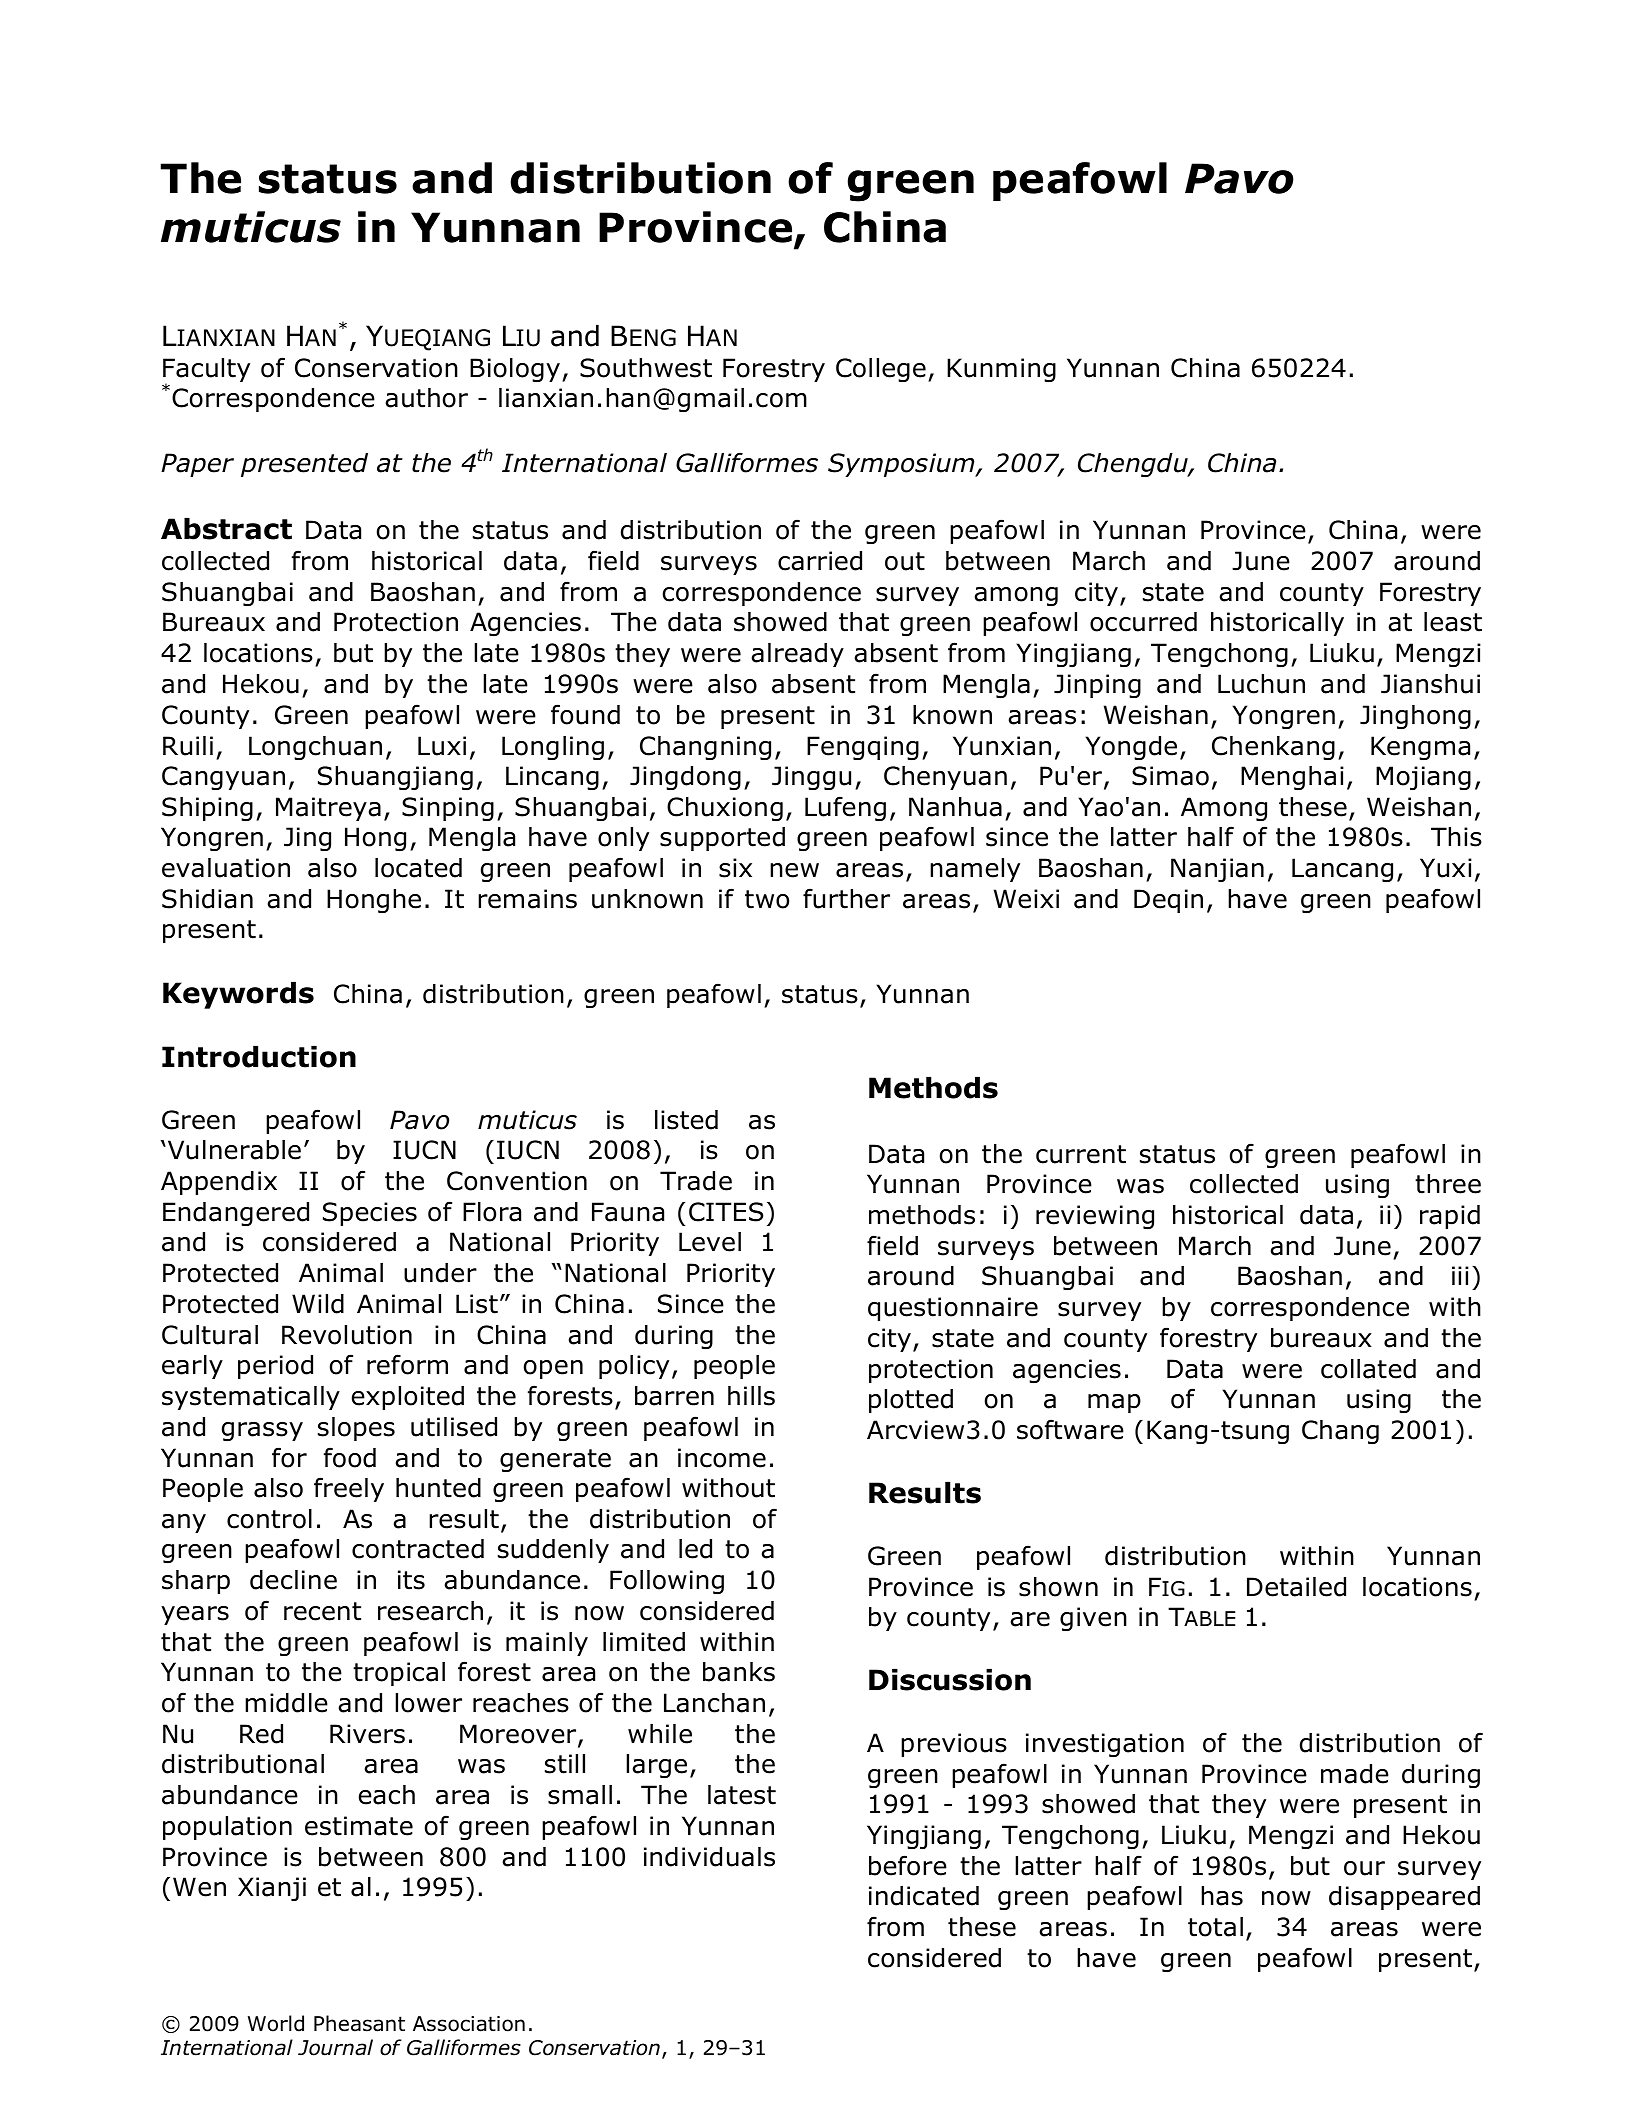 The image size is (1644, 2128). Describe the element at coordinates (1450, 1217) in the page. I see `rapid` at that location.
